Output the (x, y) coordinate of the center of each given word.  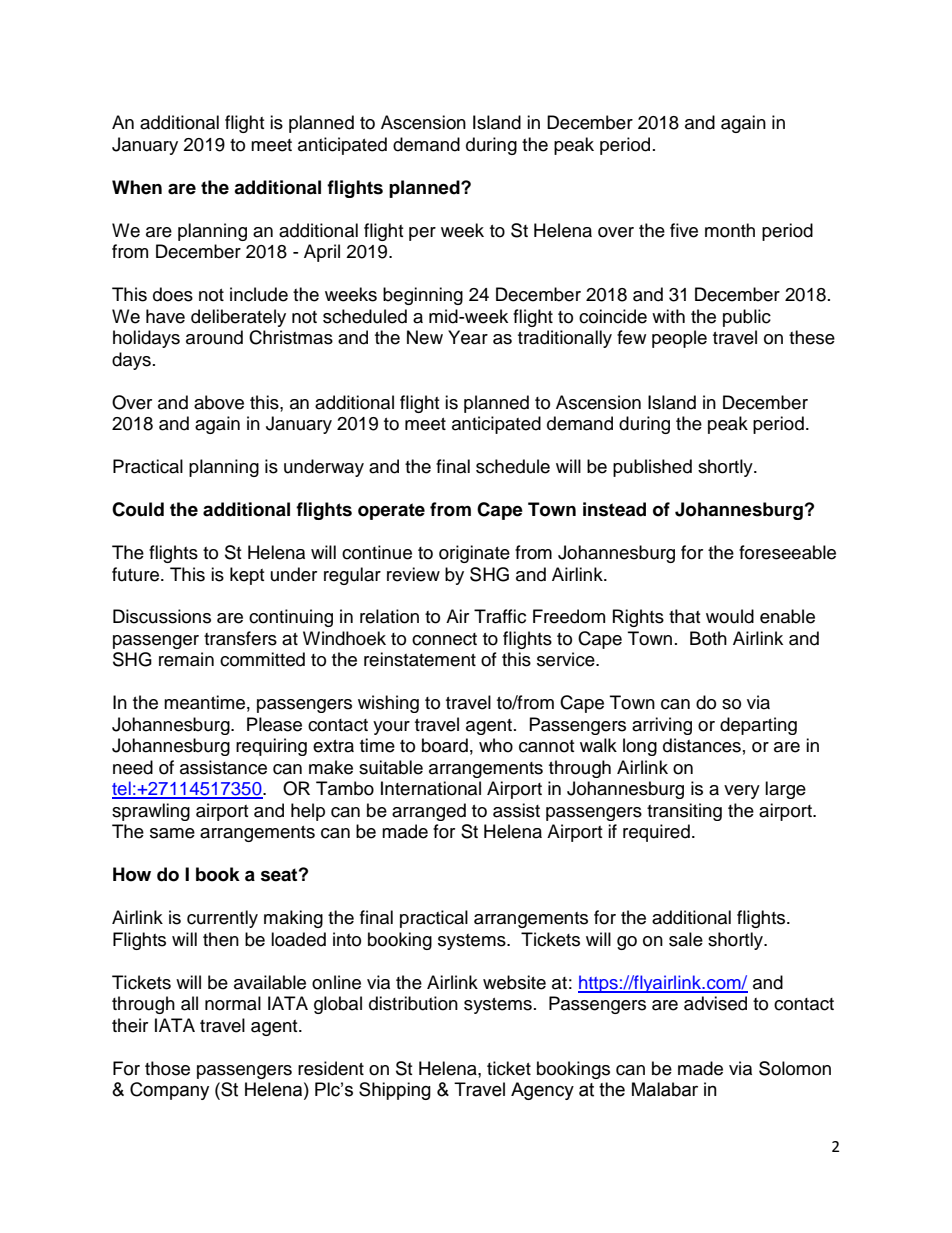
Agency (542, 1091)
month (730, 230)
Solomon (795, 1068)
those (167, 1068)
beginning (423, 296)
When (137, 187)
